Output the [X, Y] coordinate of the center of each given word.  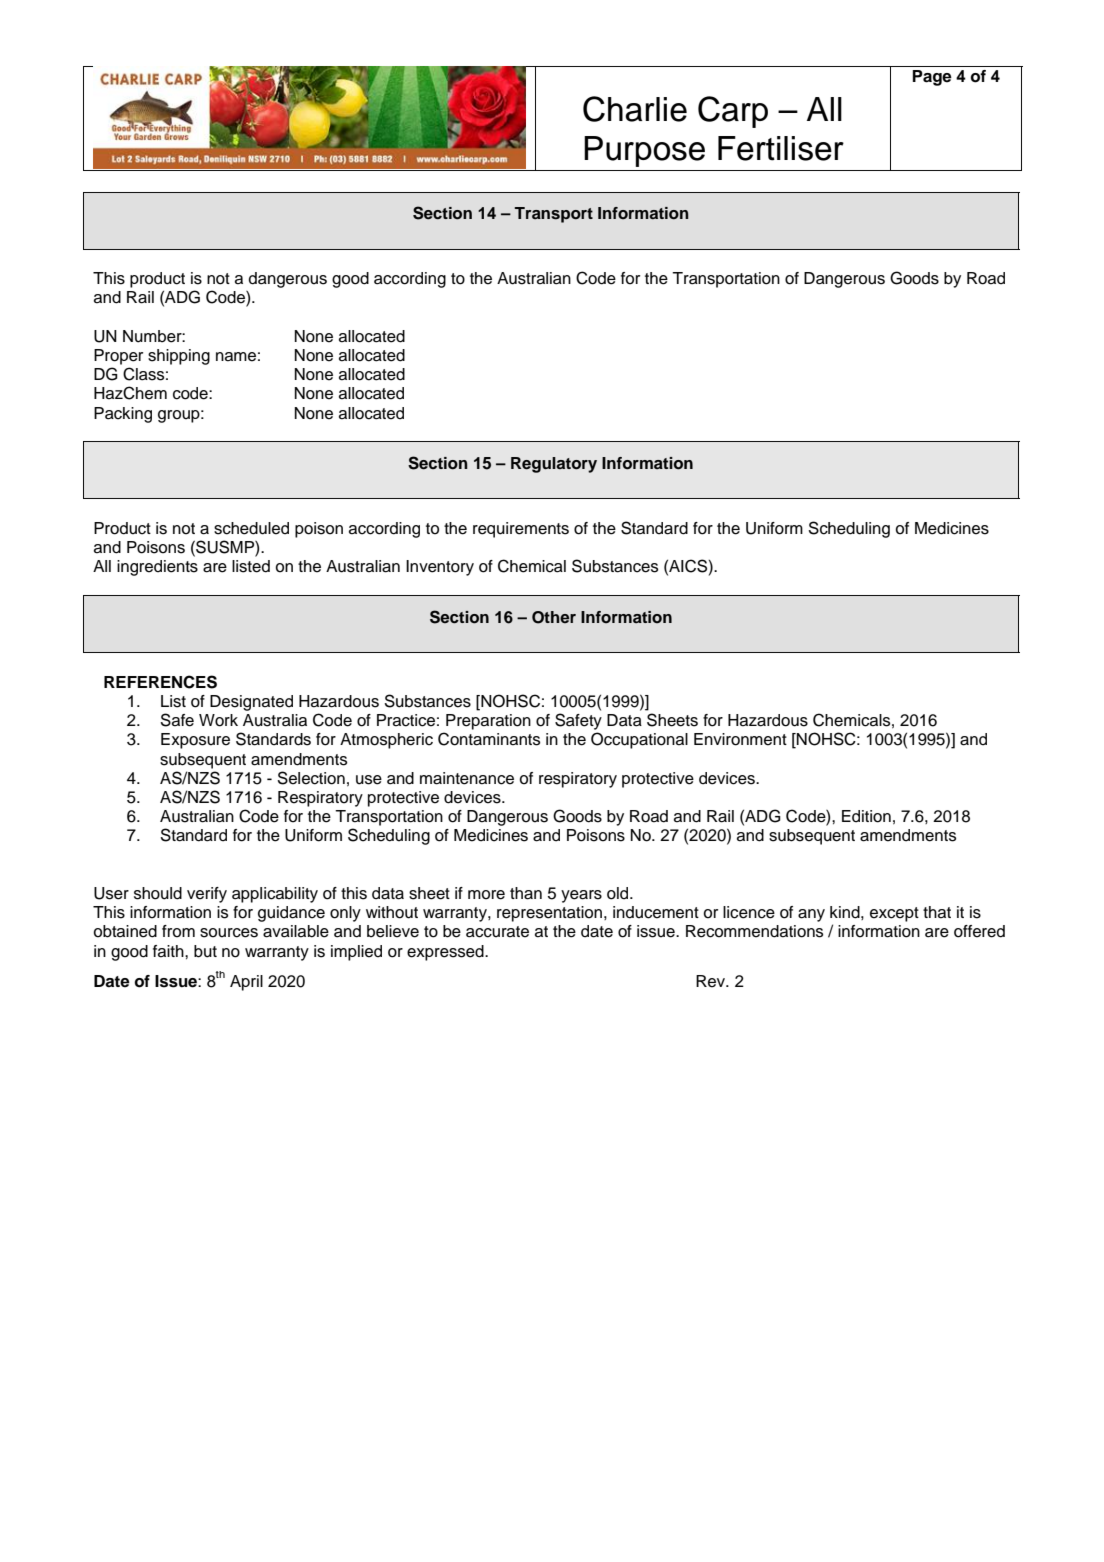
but [205, 951]
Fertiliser [781, 148]
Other [554, 617]
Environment [740, 739]
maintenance [467, 778]
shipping [179, 357]
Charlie [635, 109]
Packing [123, 415]
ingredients [157, 568]
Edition [866, 816]
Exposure [195, 741]
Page [932, 78]
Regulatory [554, 465]
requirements [521, 530]
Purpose [644, 151]
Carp [733, 112]
